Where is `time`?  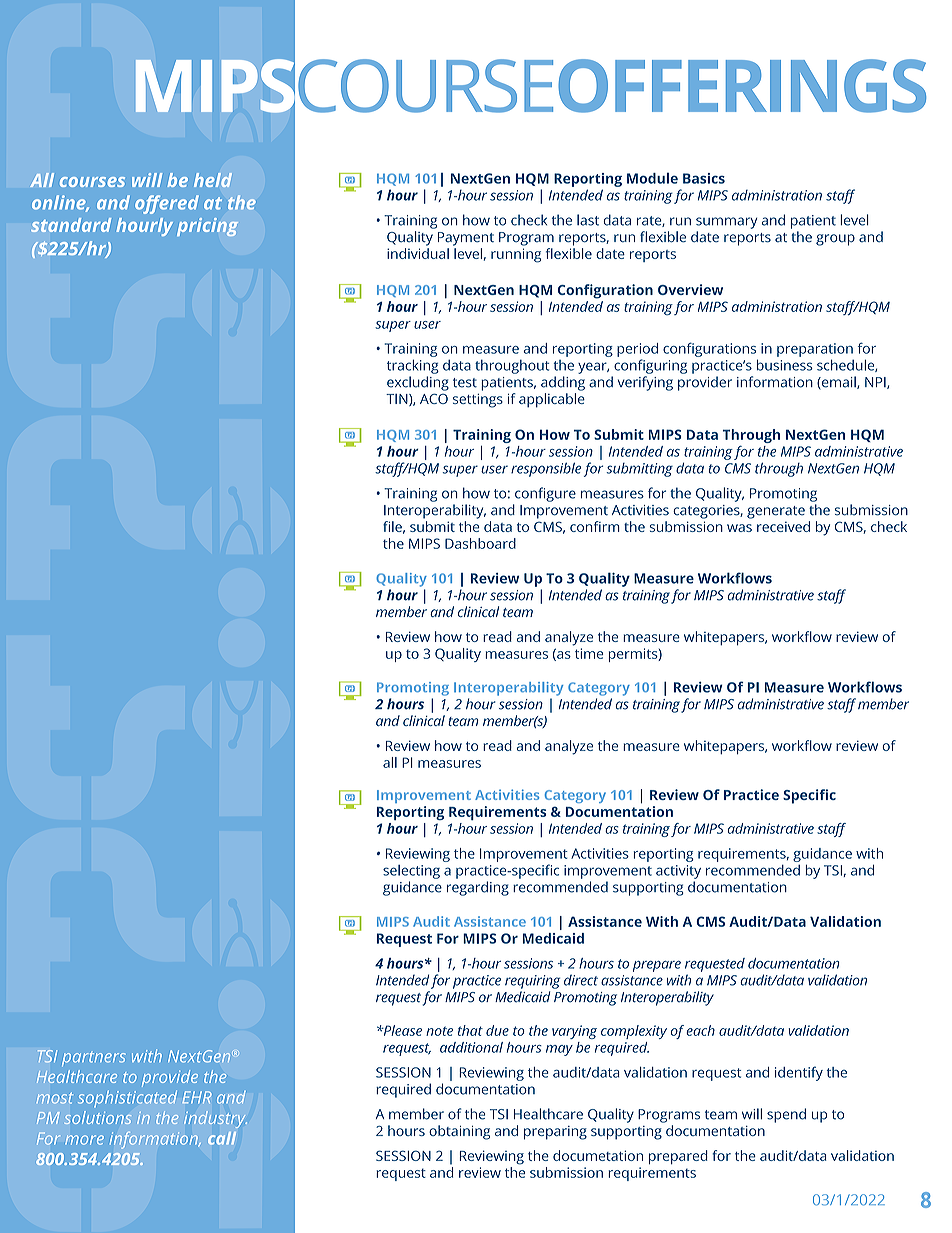 time is located at coordinates (589, 653).
